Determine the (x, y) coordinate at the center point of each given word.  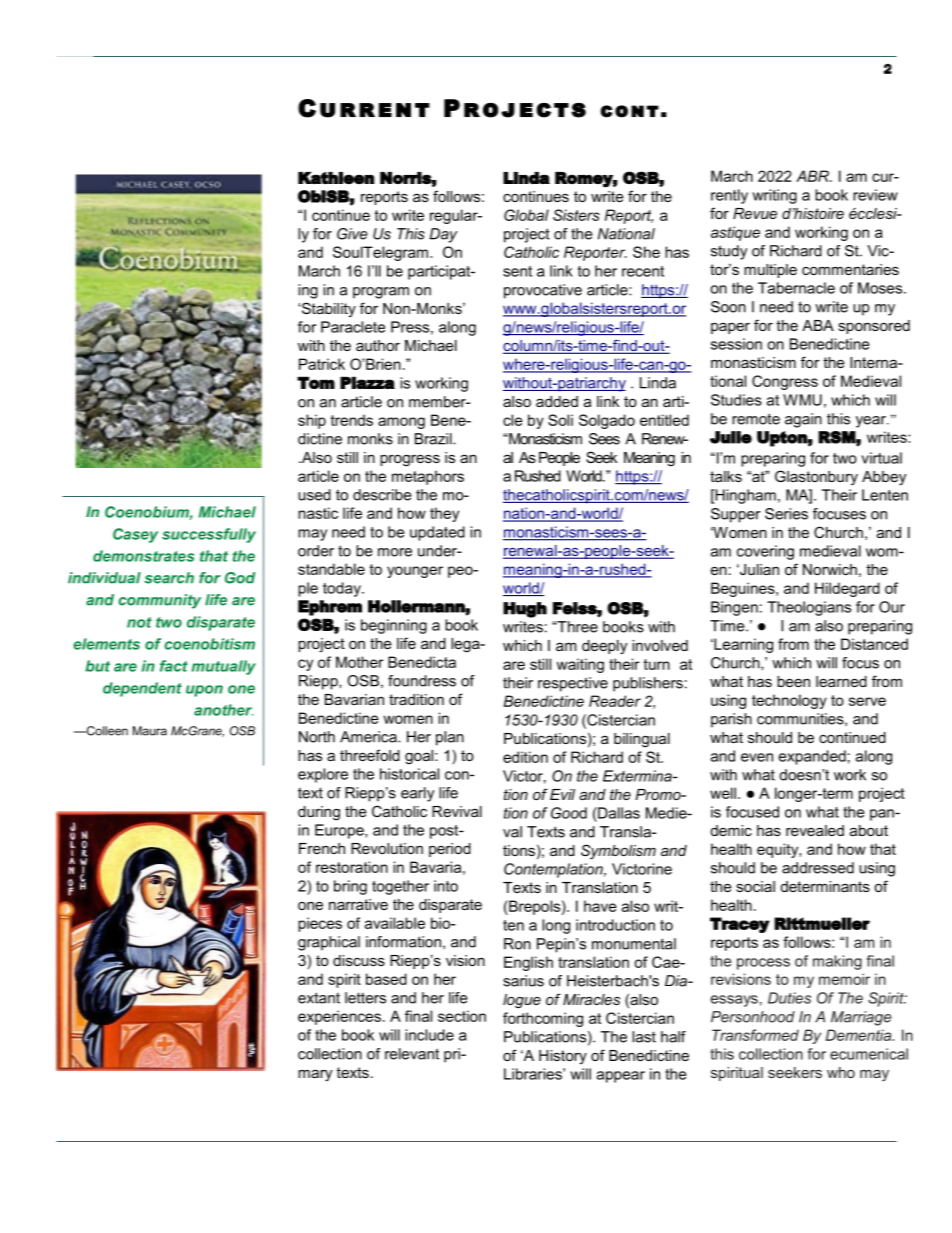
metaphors (428, 477)
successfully (209, 535)
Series (786, 514)
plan (450, 738)
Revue (755, 213)
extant (319, 998)
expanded (812, 757)
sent (517, 271)
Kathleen (336, 178)
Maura (150, 731)
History (563, 1057)
